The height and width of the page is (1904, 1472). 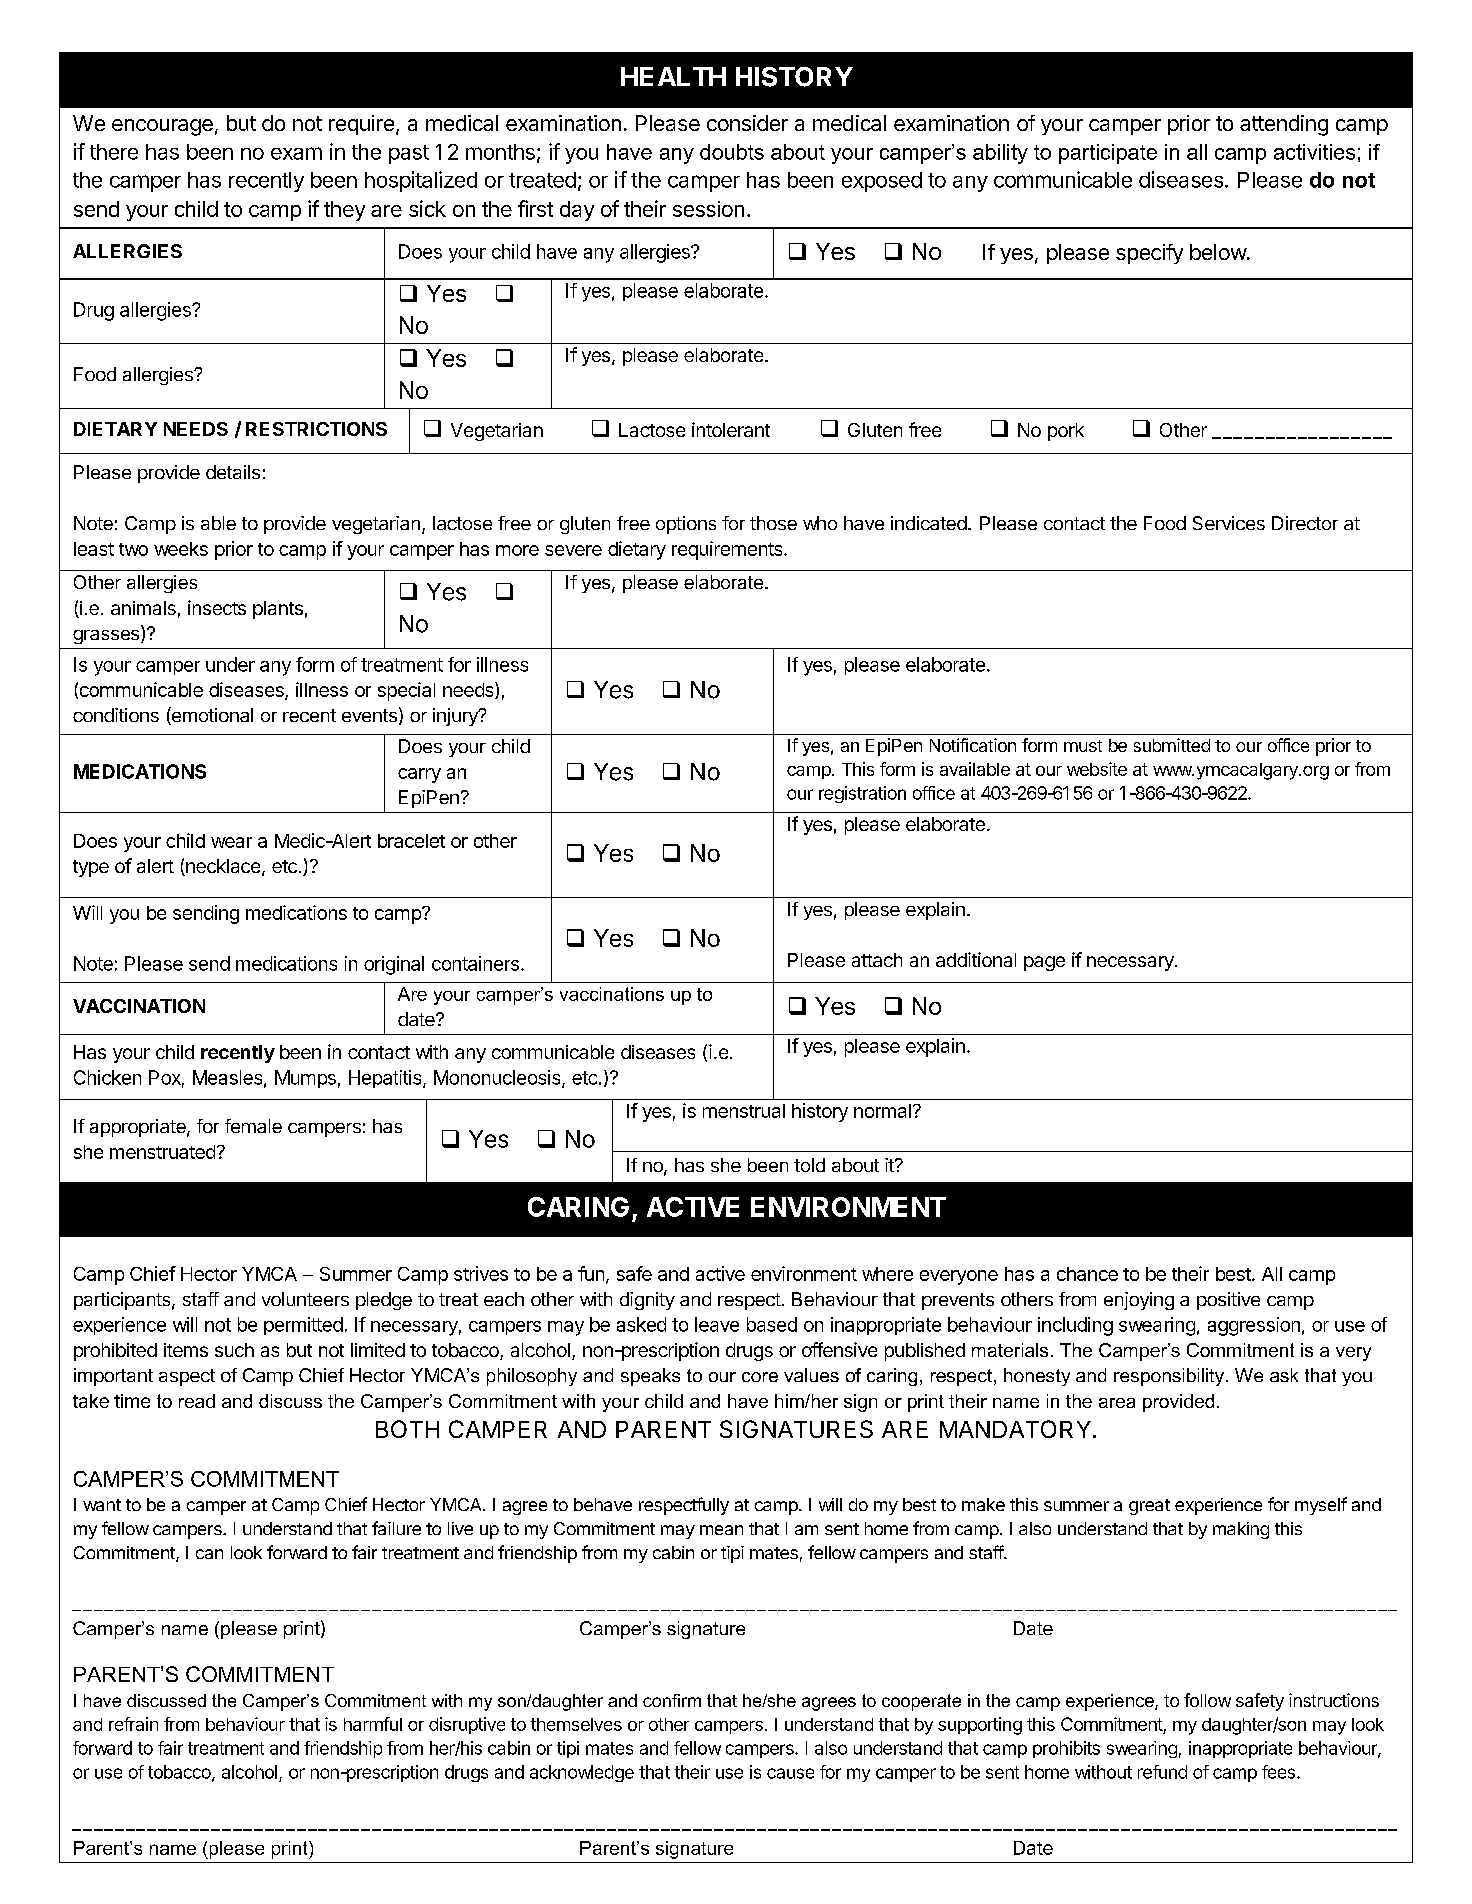 What do you see at coordinates (233, 472) in the page?
I see `details` at bounding box center [233, 472].
